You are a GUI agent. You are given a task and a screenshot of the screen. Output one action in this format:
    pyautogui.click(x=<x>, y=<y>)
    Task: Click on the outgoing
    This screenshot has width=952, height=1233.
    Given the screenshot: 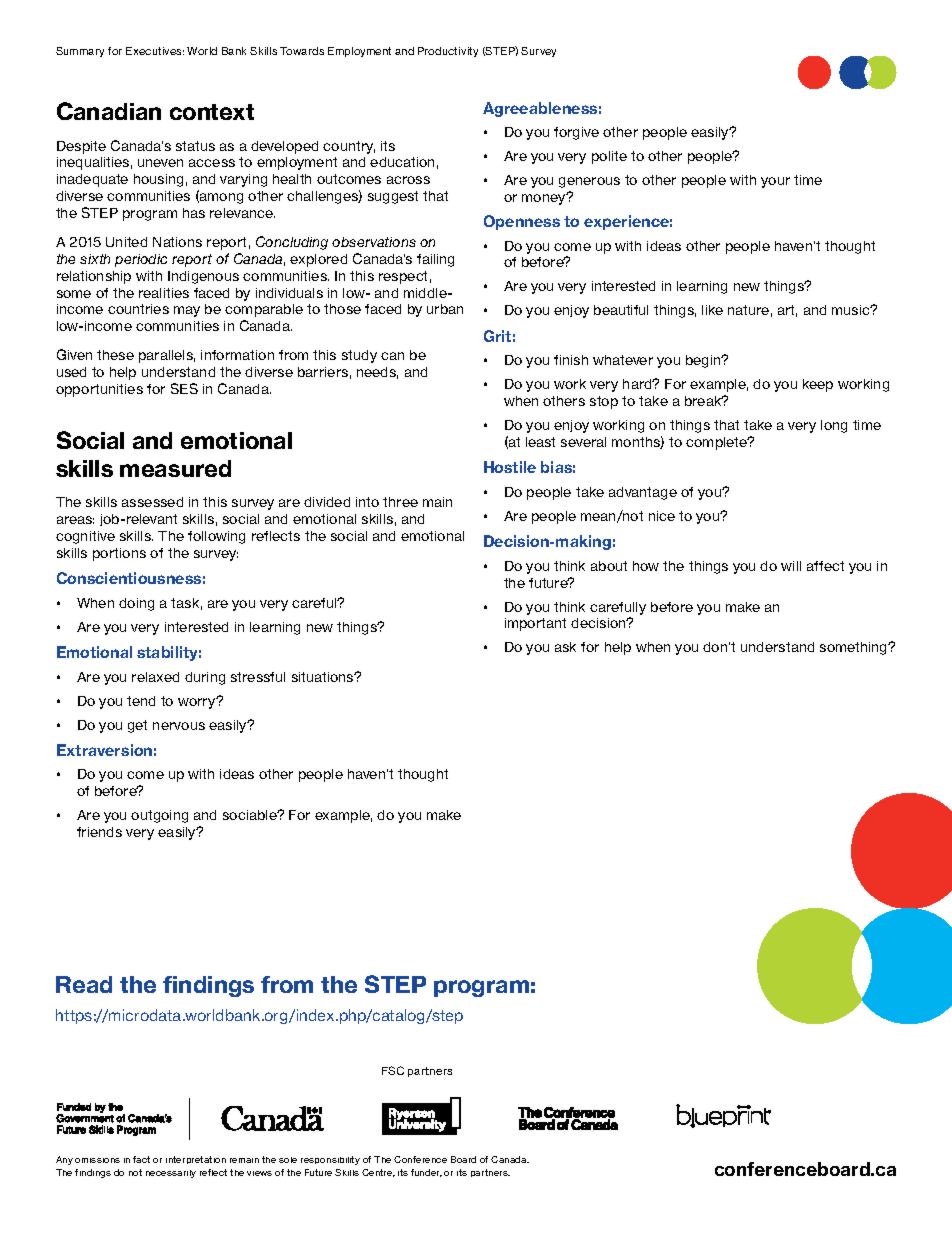 What is the action you would take?
    pyautogui.click(x=159, y=816)
